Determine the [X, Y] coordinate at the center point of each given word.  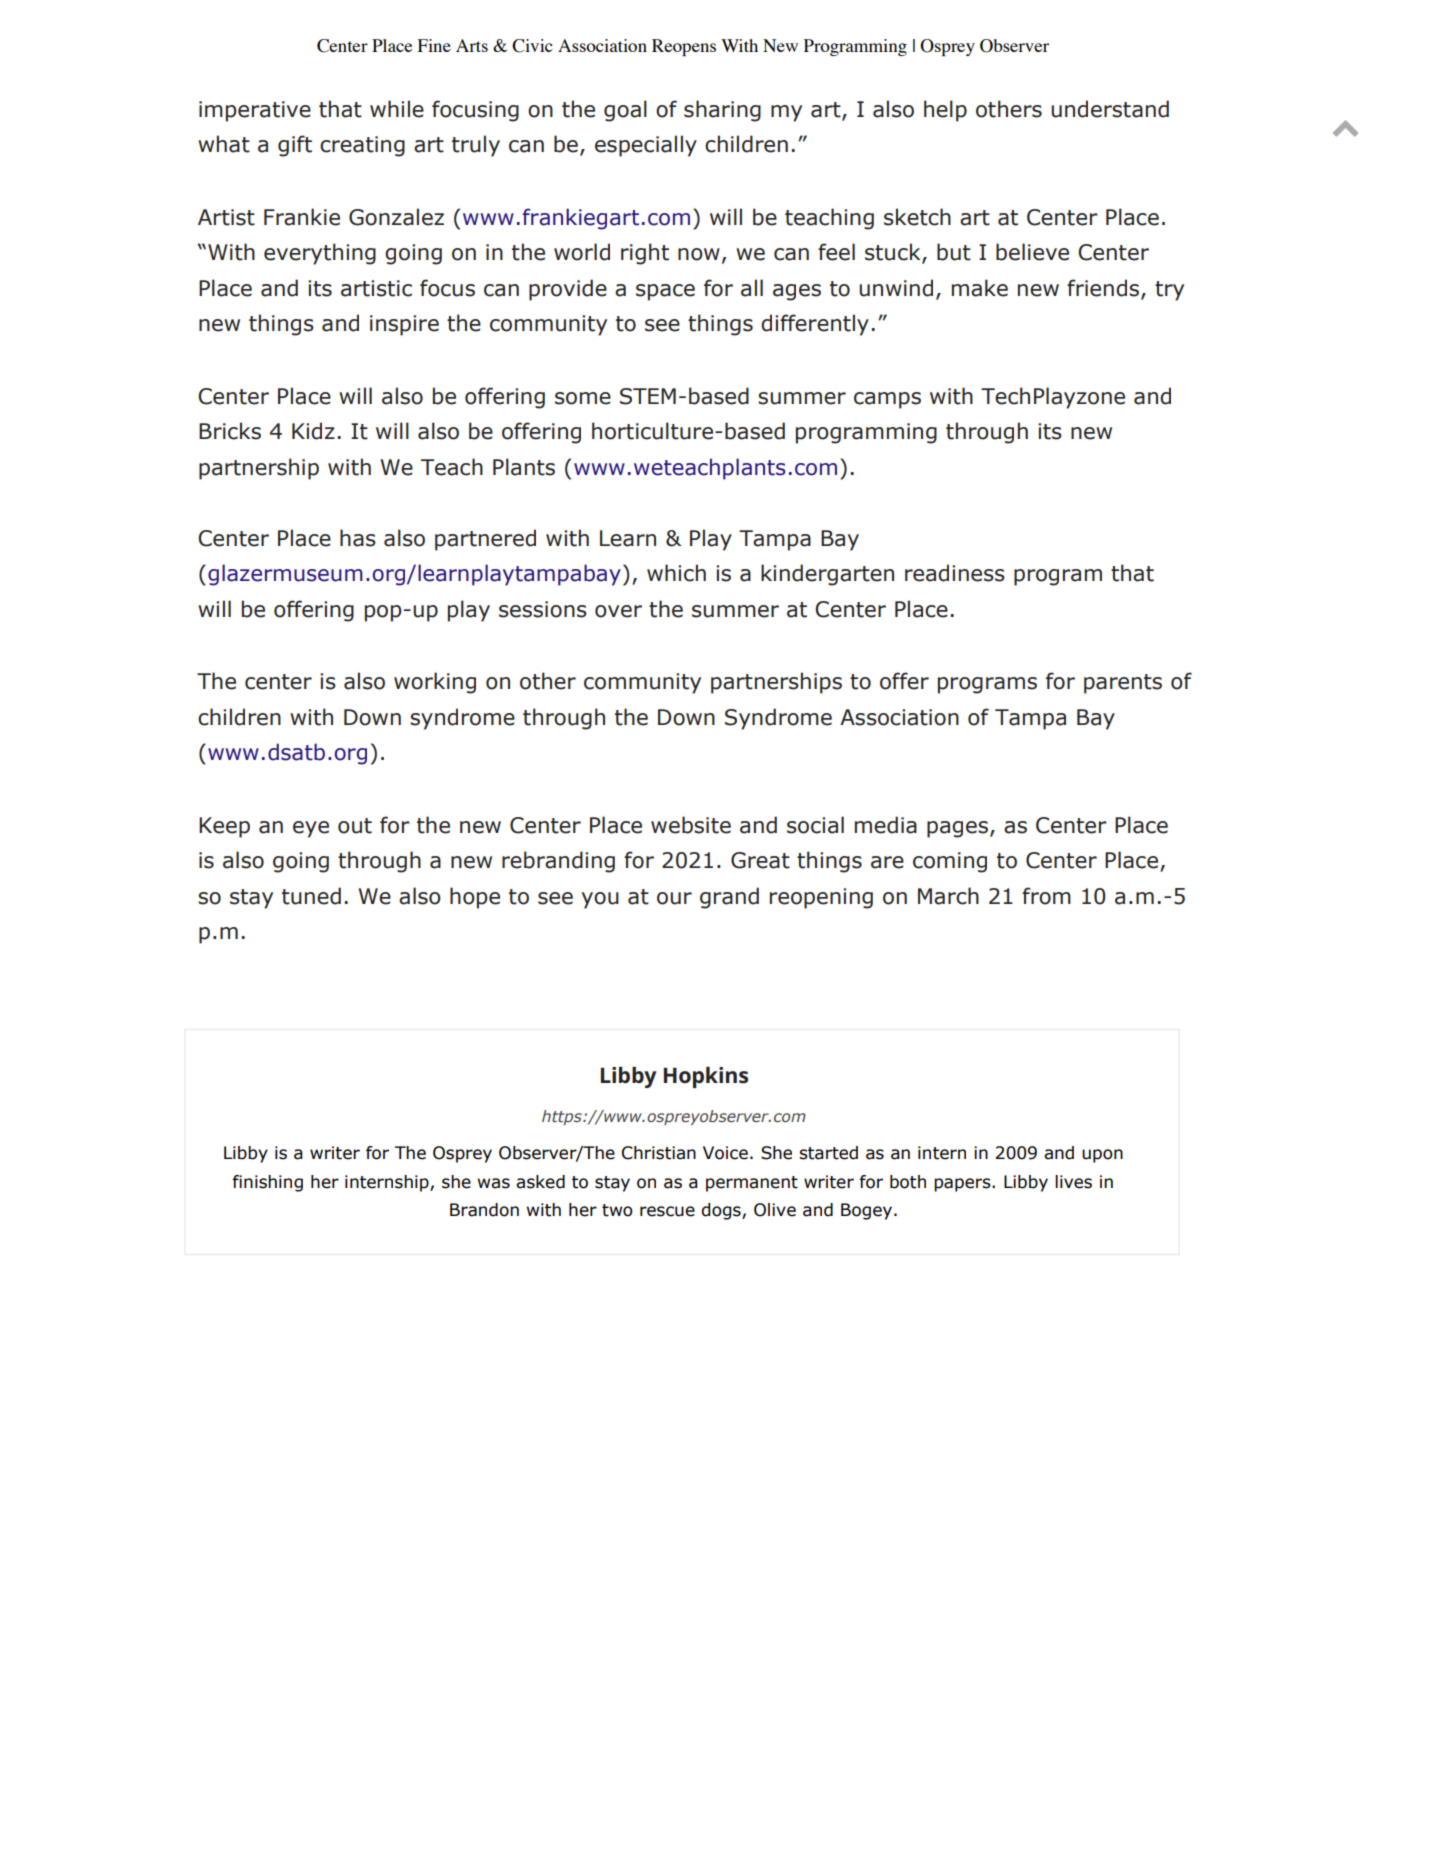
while [397, 109]
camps [887, 400]
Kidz [313, 431]
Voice [725, 1153]
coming [950, 862]
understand [1110, 109]
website [691, 825]
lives [1073, 1182]
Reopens [684, 47]
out [355, 826]
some [583, 398]
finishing [267, 1183]
